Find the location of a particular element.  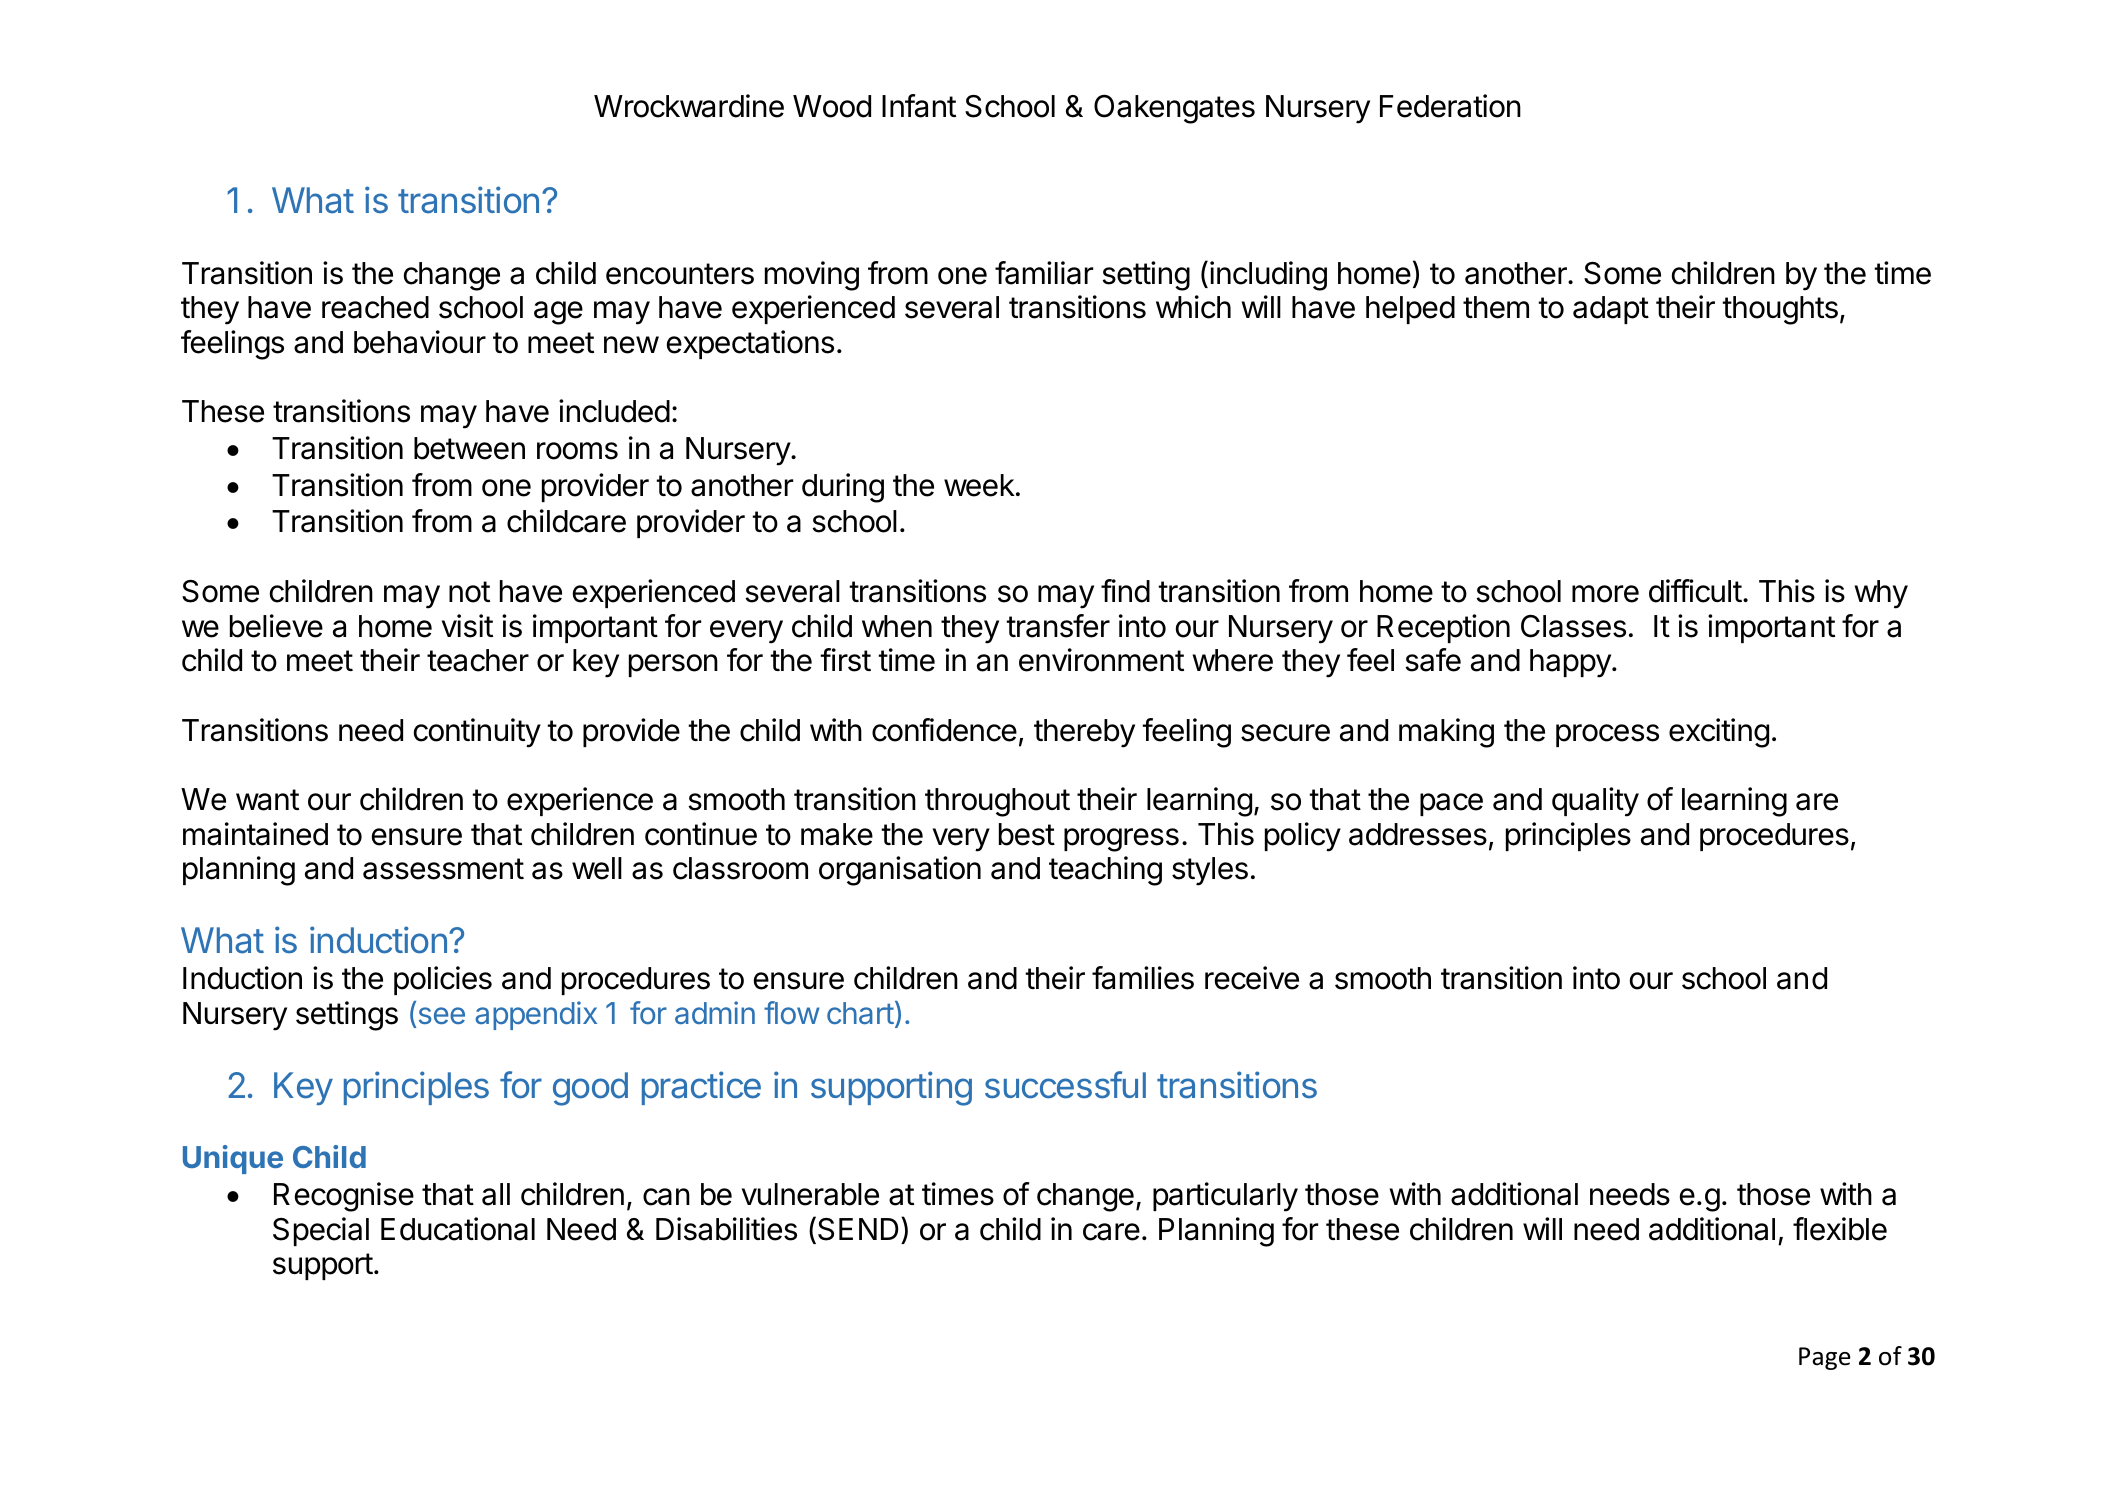

continuity is located at coordinates (477, 733).
